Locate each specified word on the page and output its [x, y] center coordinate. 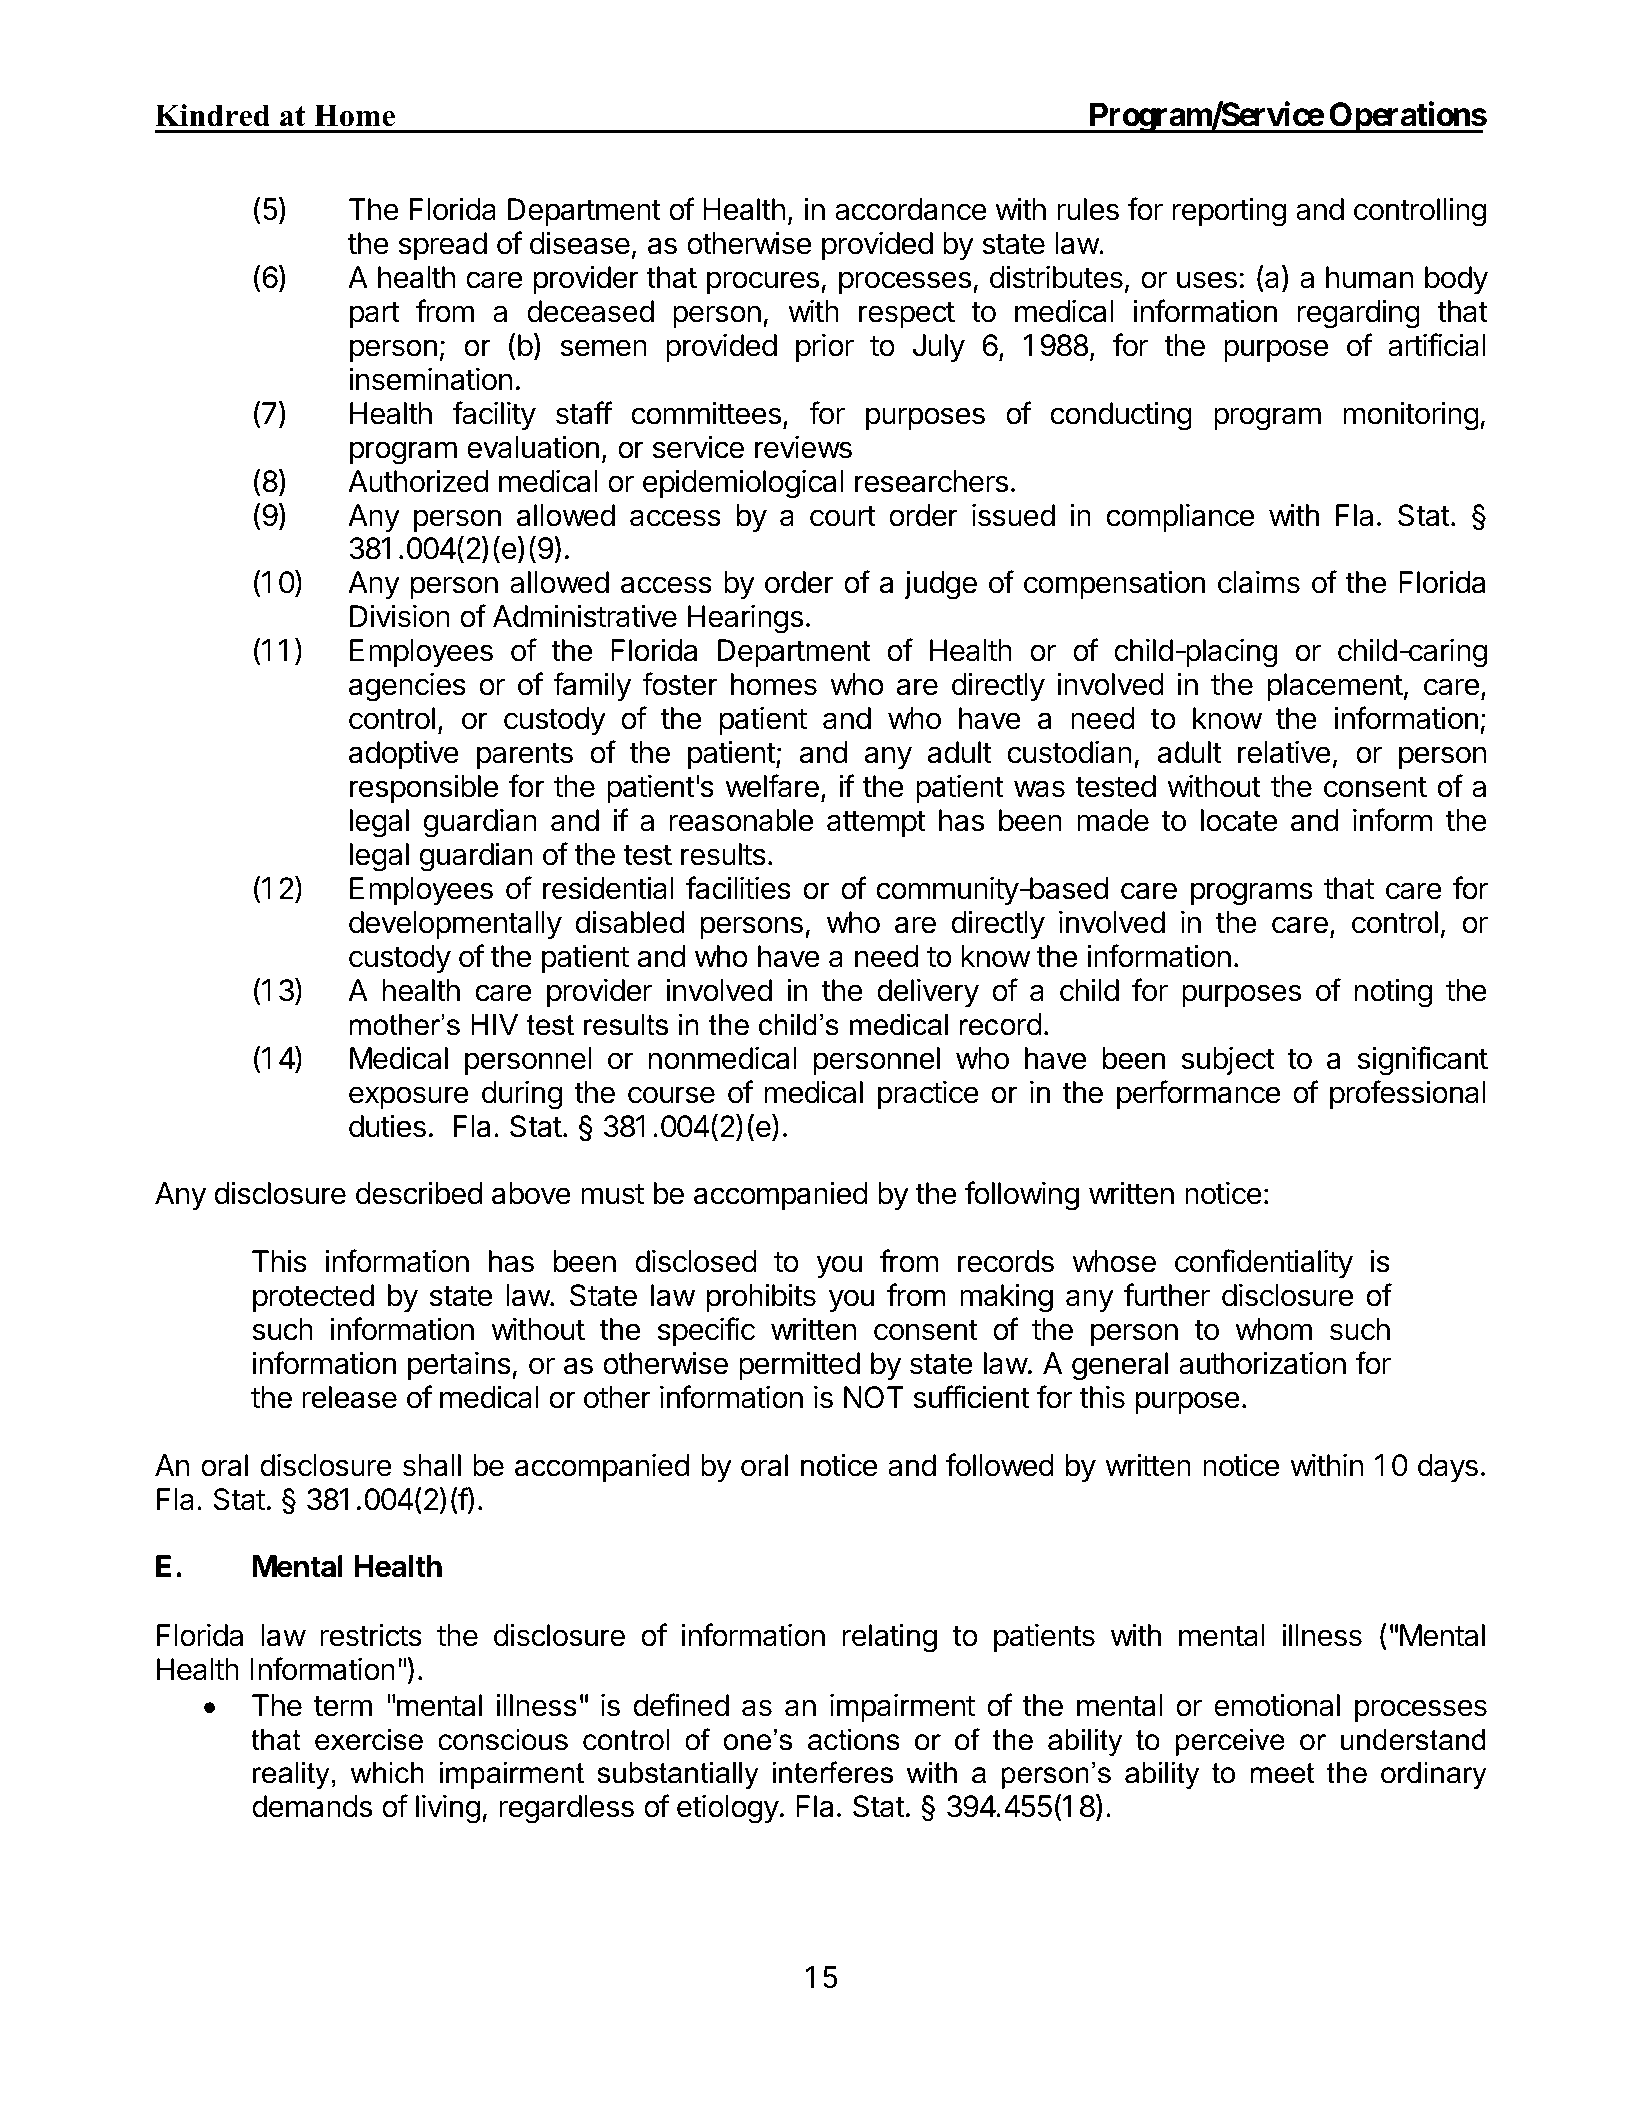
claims [1259, 582]
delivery [928, 993]
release [349, 1397]
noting [1393, 993]
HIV [494, 1024]
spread [443, 246]
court [843, 516]
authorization [1262, 1363]
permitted [799, 1365]
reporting [1229, 212]
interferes [833, 1772]
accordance [911, 209]
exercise [369, 1739]
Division [400, 616]
